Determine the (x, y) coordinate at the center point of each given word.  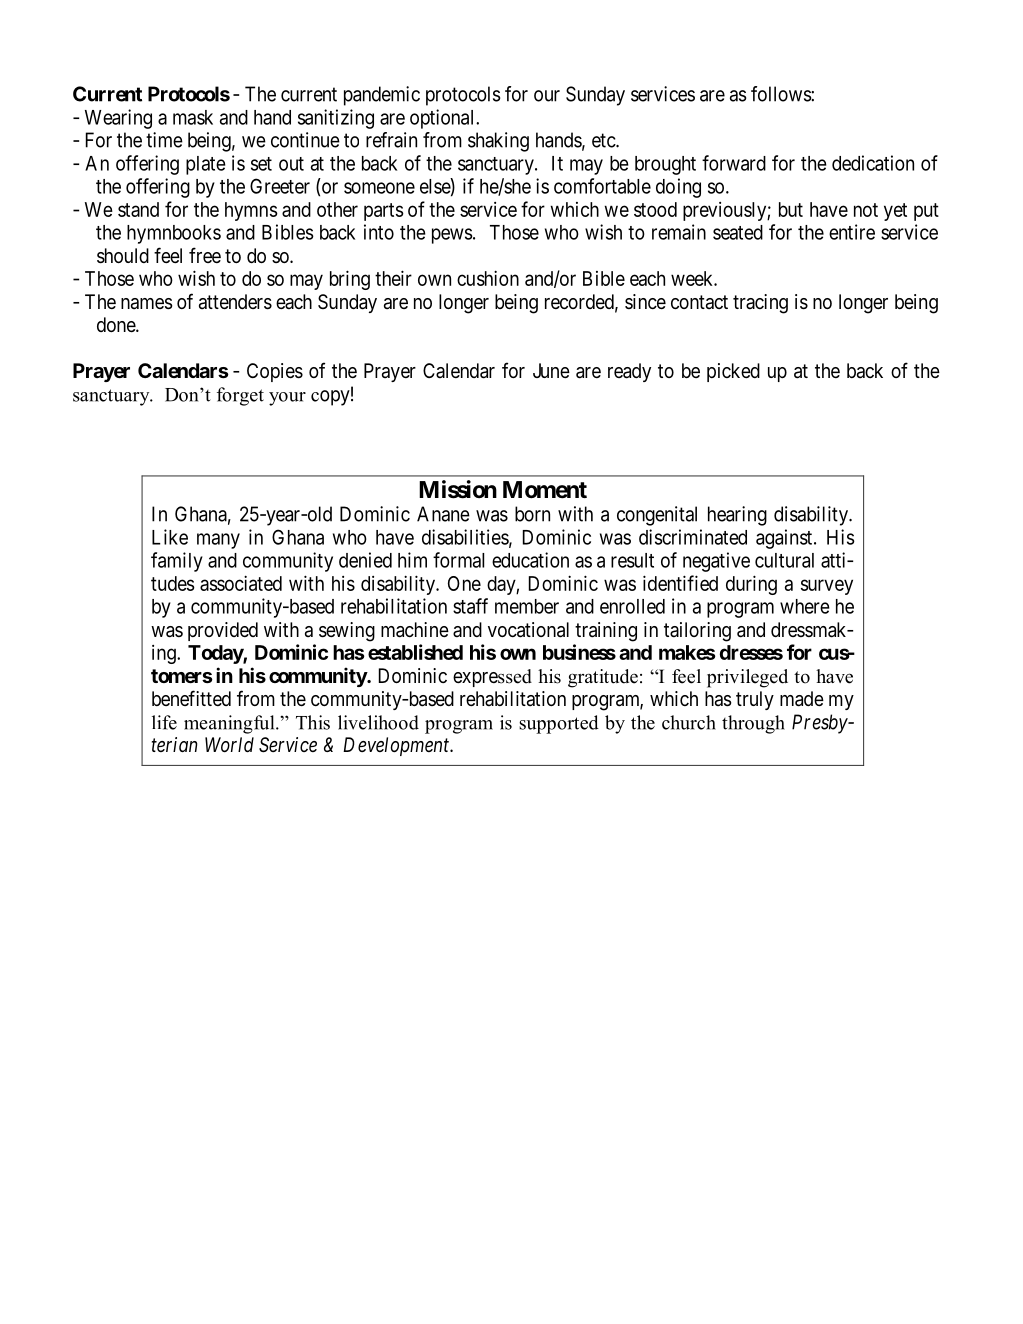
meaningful (230, 724)
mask (193, 117)
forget (240, 396)
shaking (498, 142)
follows (781, 94)
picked (733, 372)
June (551, 370)
